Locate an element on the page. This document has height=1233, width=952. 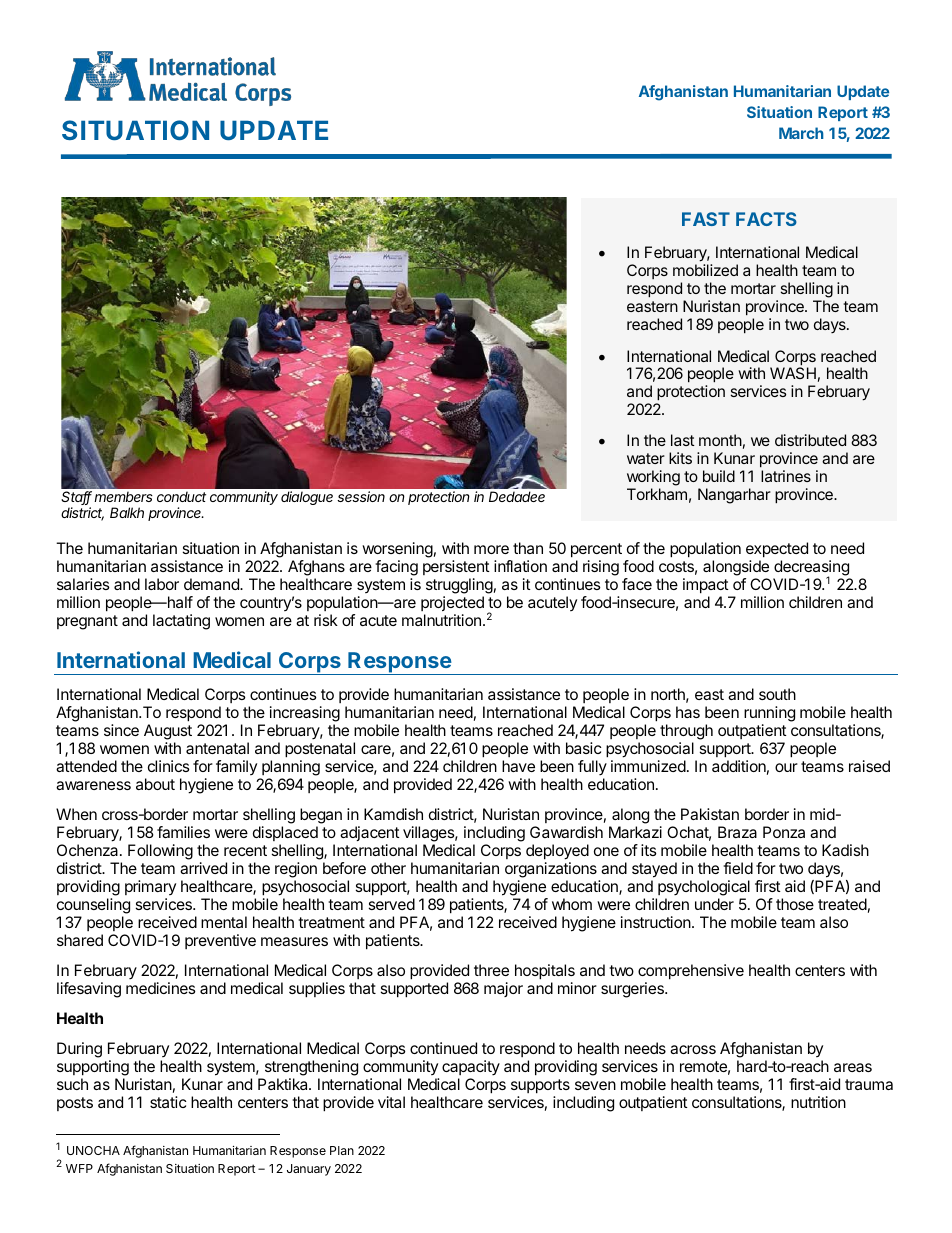
members is located at coordinates (123, 496).
